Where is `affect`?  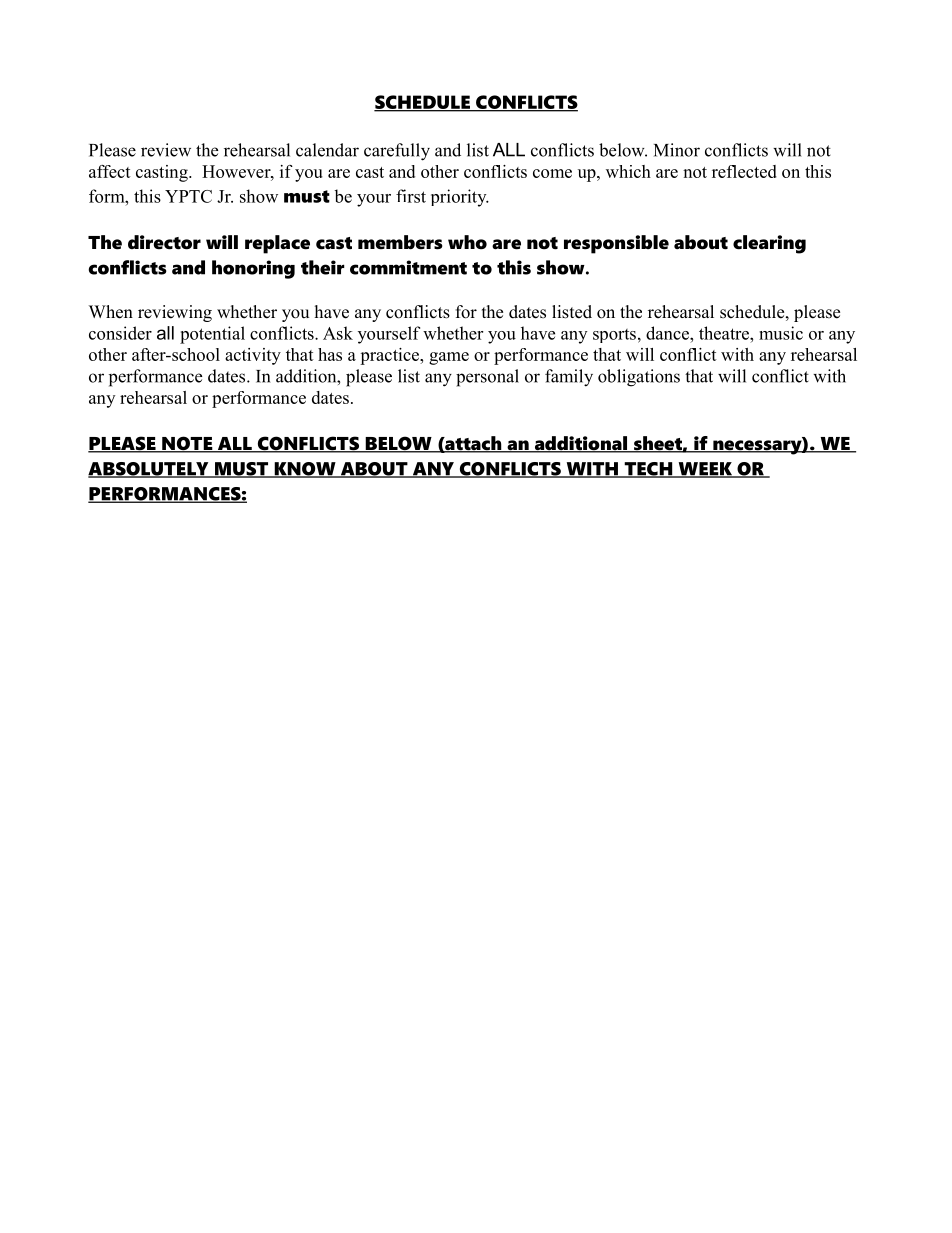 affect is located at coordinates (110, 171).
